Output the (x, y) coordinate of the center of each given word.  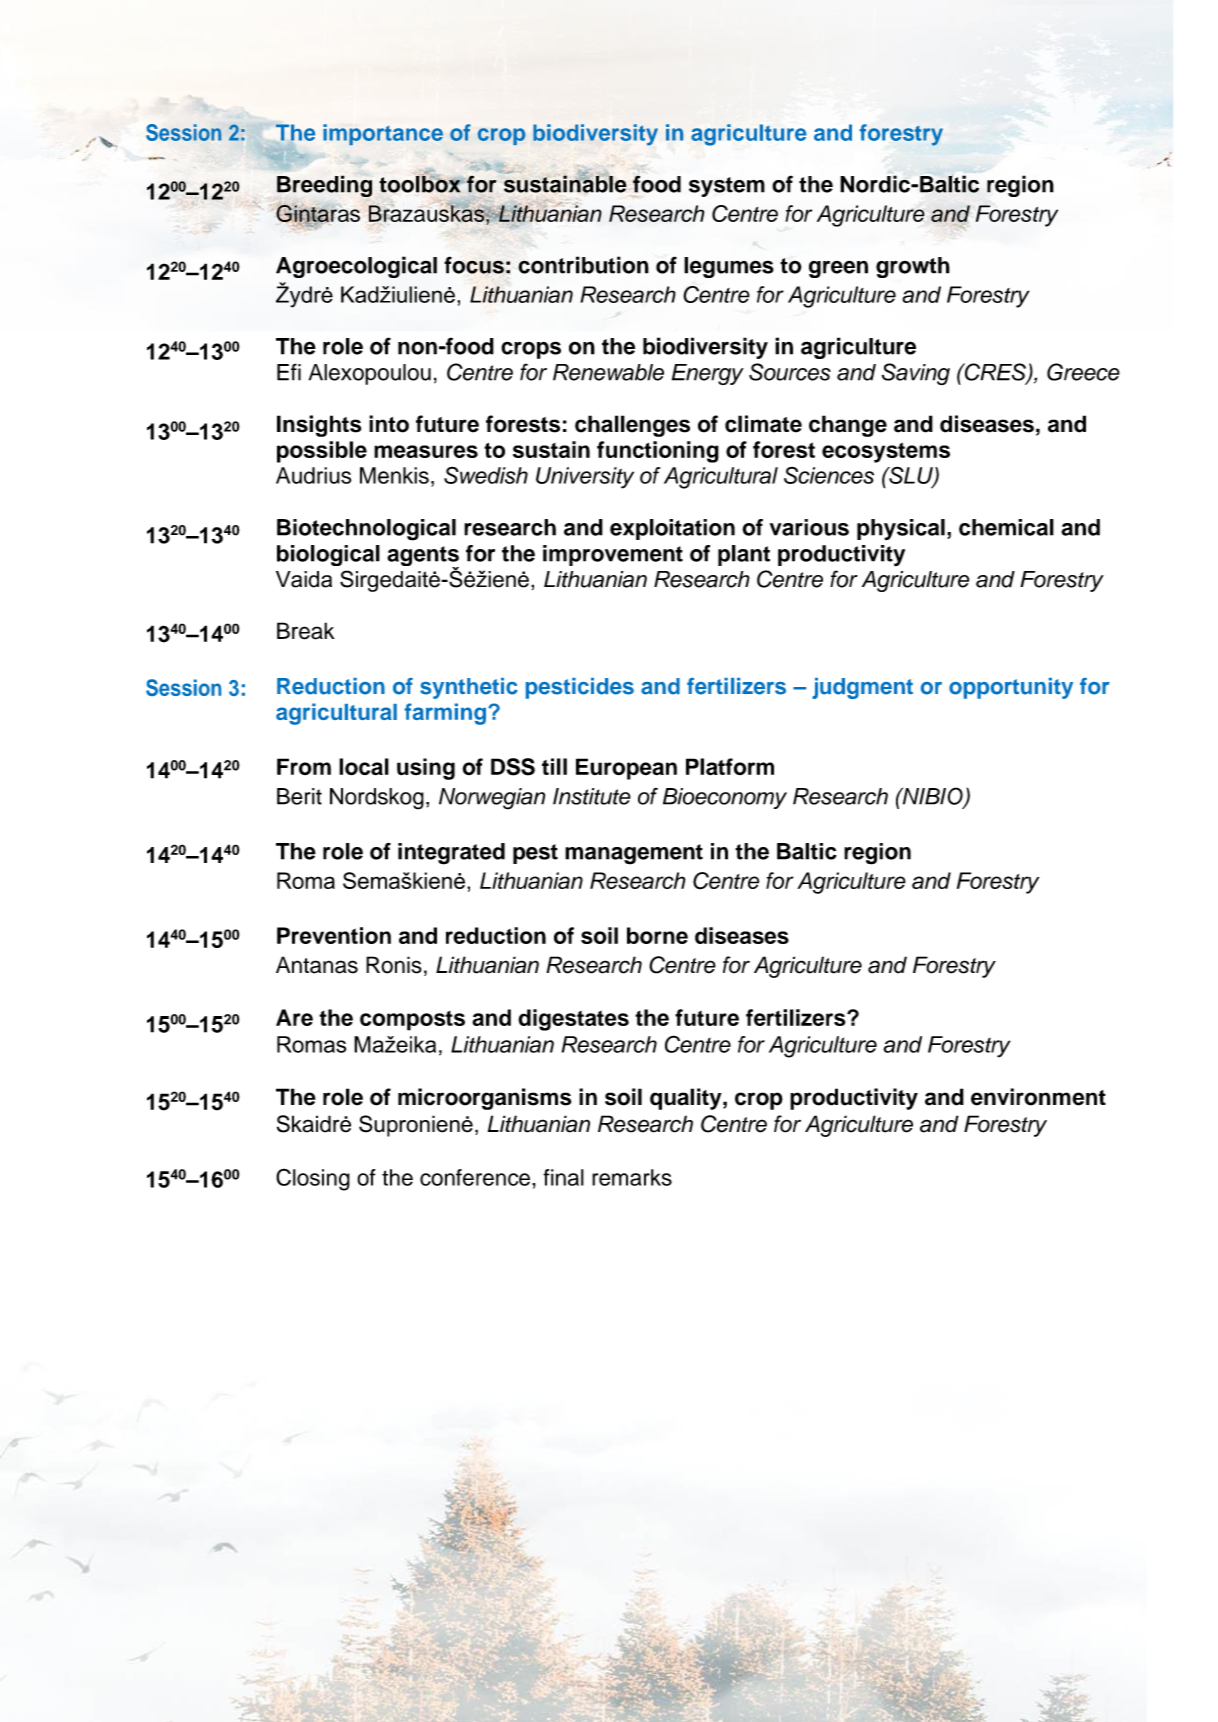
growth (913, 267)
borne (657, 935)
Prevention (334, 935)
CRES (995, 373)
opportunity (1011, 688)
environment (1038, 1097)
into (389, 424)
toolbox (421, 183)
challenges (632, 426)
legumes (729, 267)
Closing (313, 1179)
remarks (632, 1177)
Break (306, 631)
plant (744, 555)
